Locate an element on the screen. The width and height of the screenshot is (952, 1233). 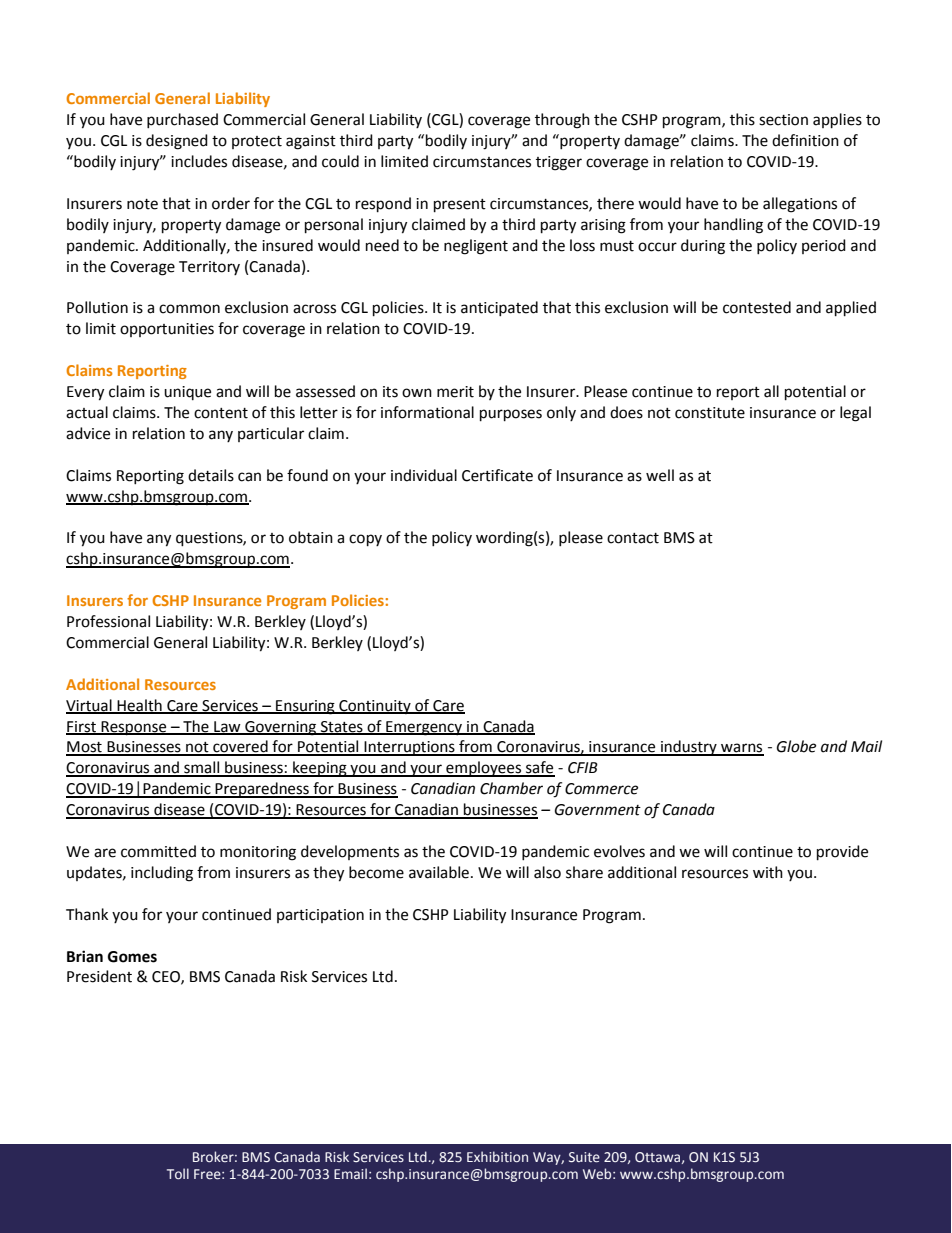
Suite is located at coordinates (584, 1157).
